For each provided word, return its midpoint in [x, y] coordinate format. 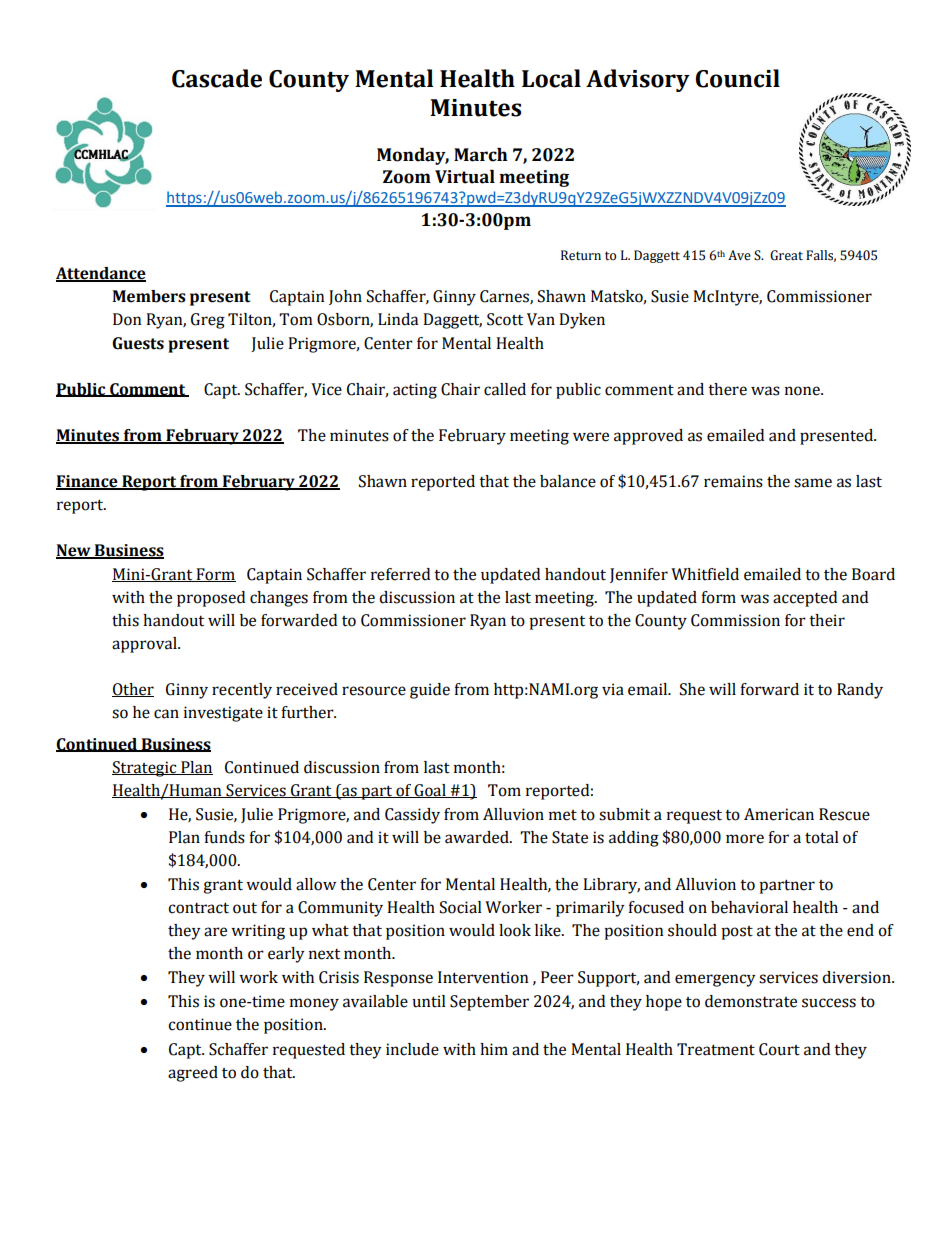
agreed [193, 1074]
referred [400, 574]
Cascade [217, 78]
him [494, 1049]
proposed [211, 599]
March [481, 155]
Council [738, 78]
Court [779, 1049]
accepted [805, 599]
